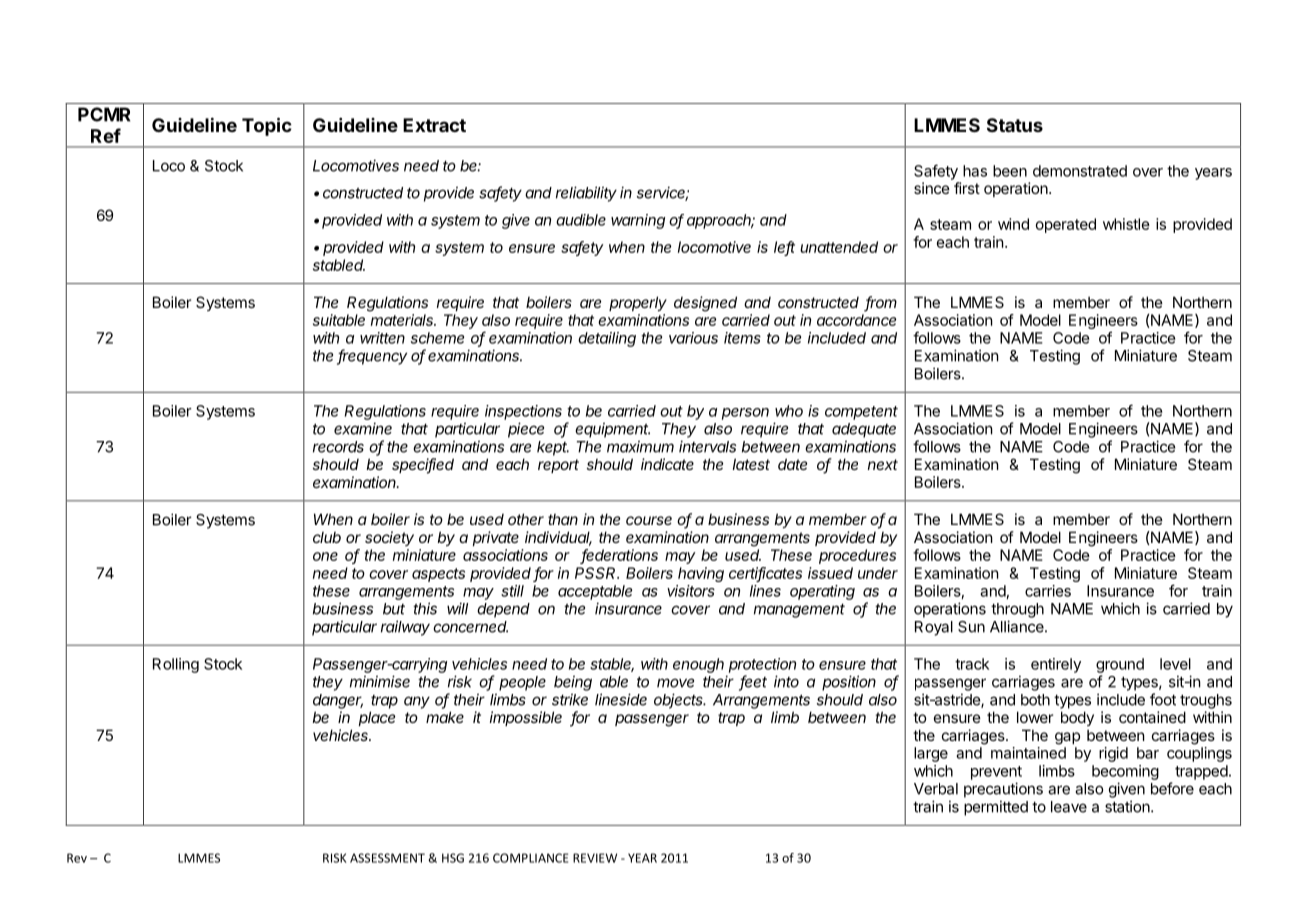  I want to click on carries, so click(1048, 591).
